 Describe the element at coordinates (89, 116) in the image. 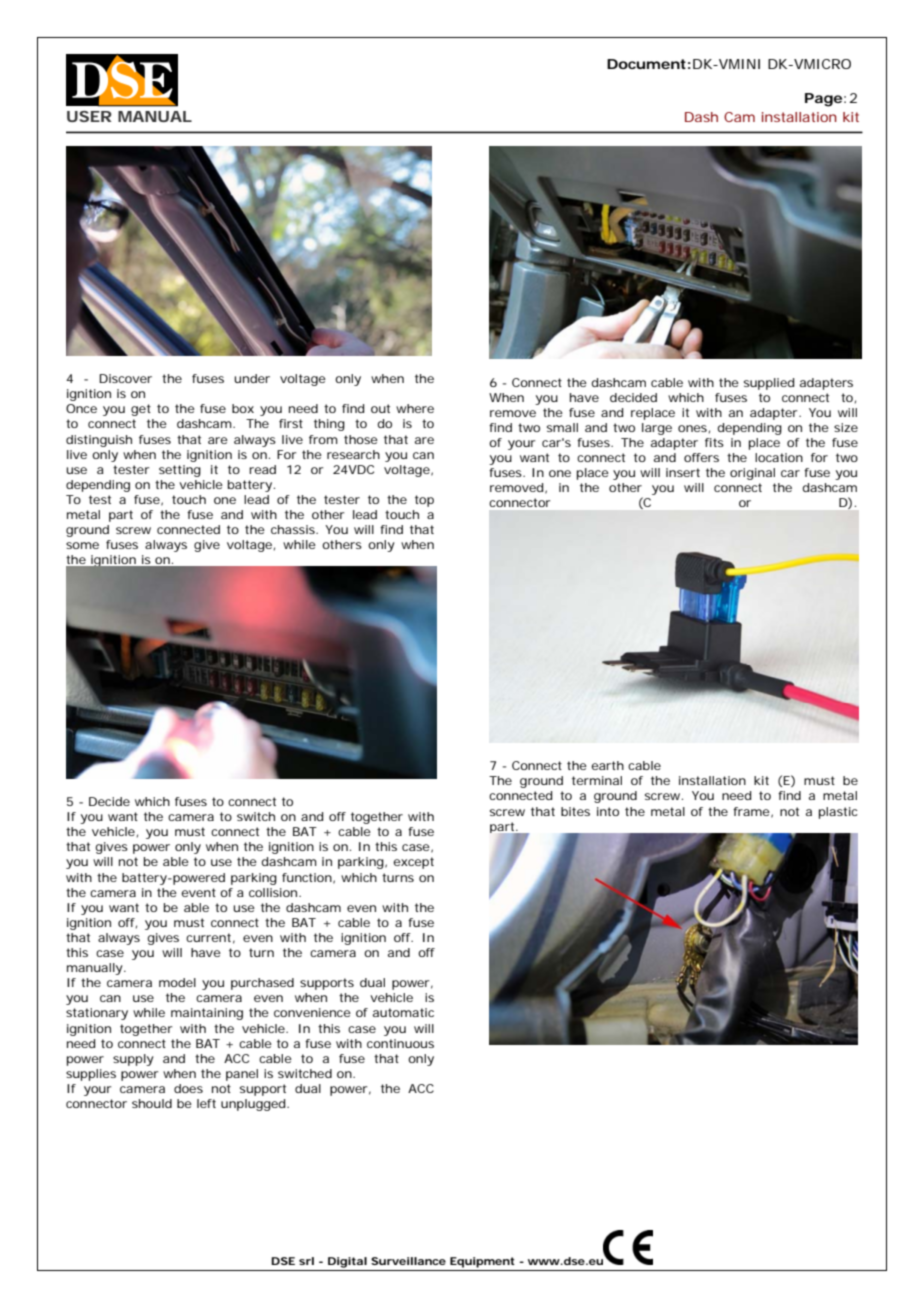

I see `USER` at that location.
